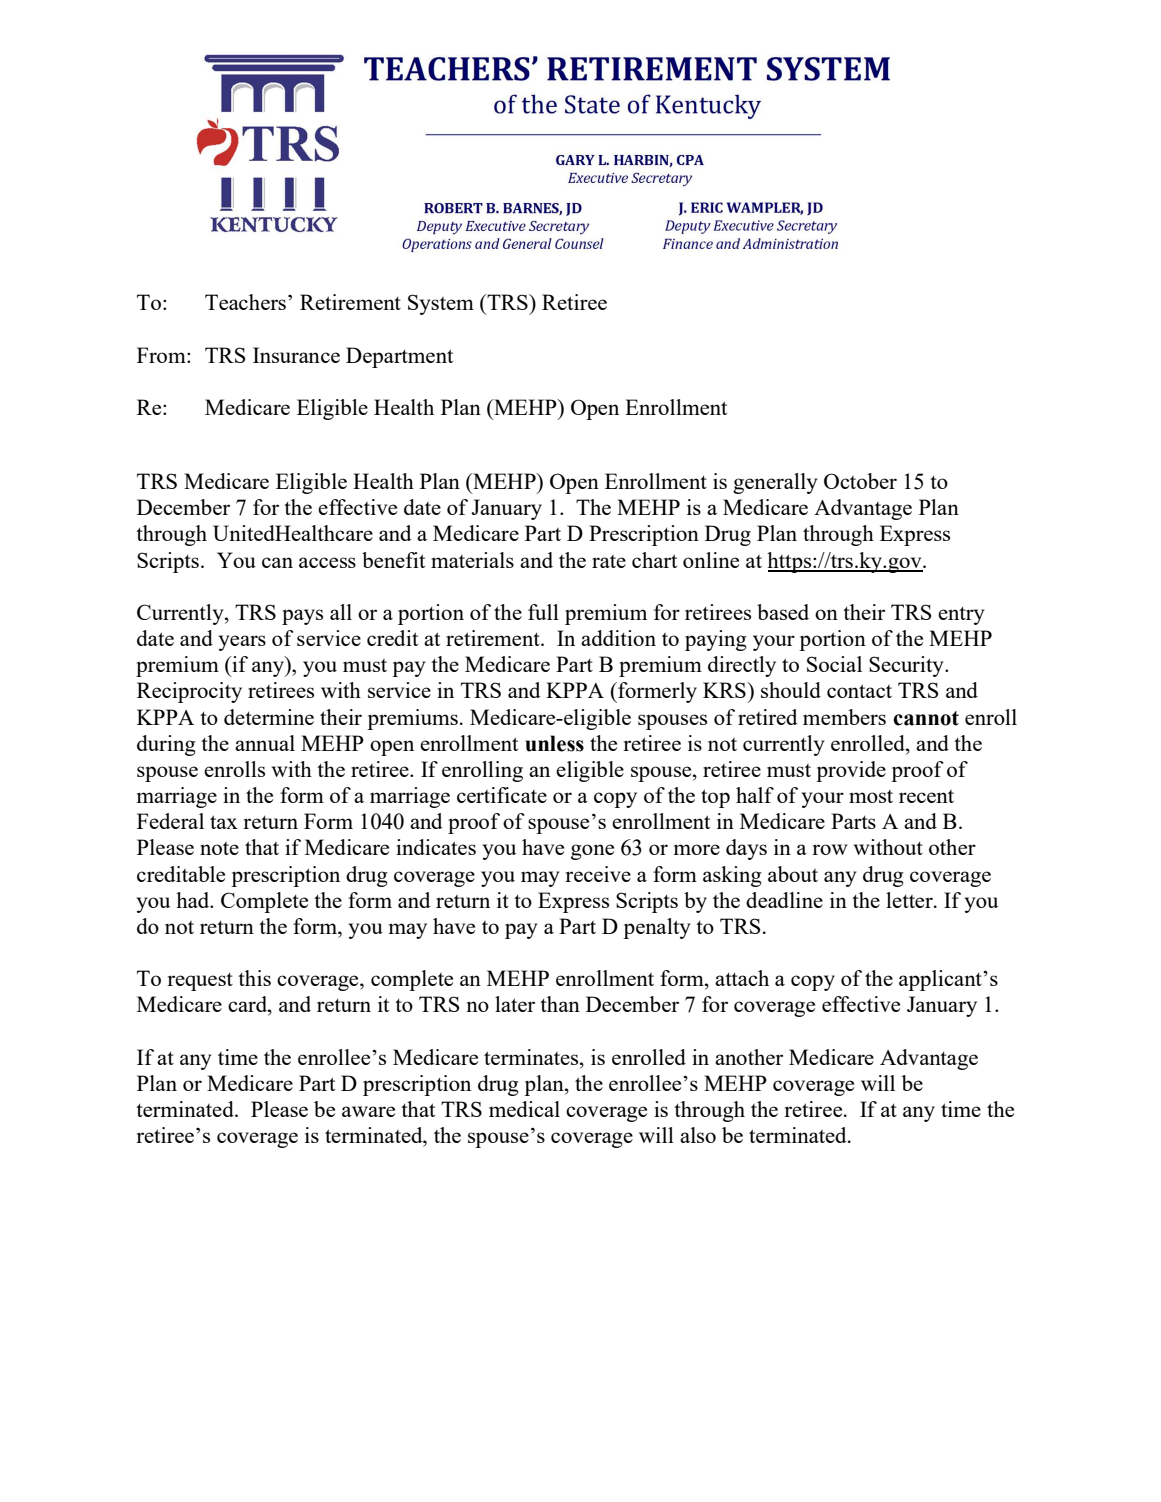 This screenshot has height=1502, width=1161. I want to click on row, so click(829, 849).
